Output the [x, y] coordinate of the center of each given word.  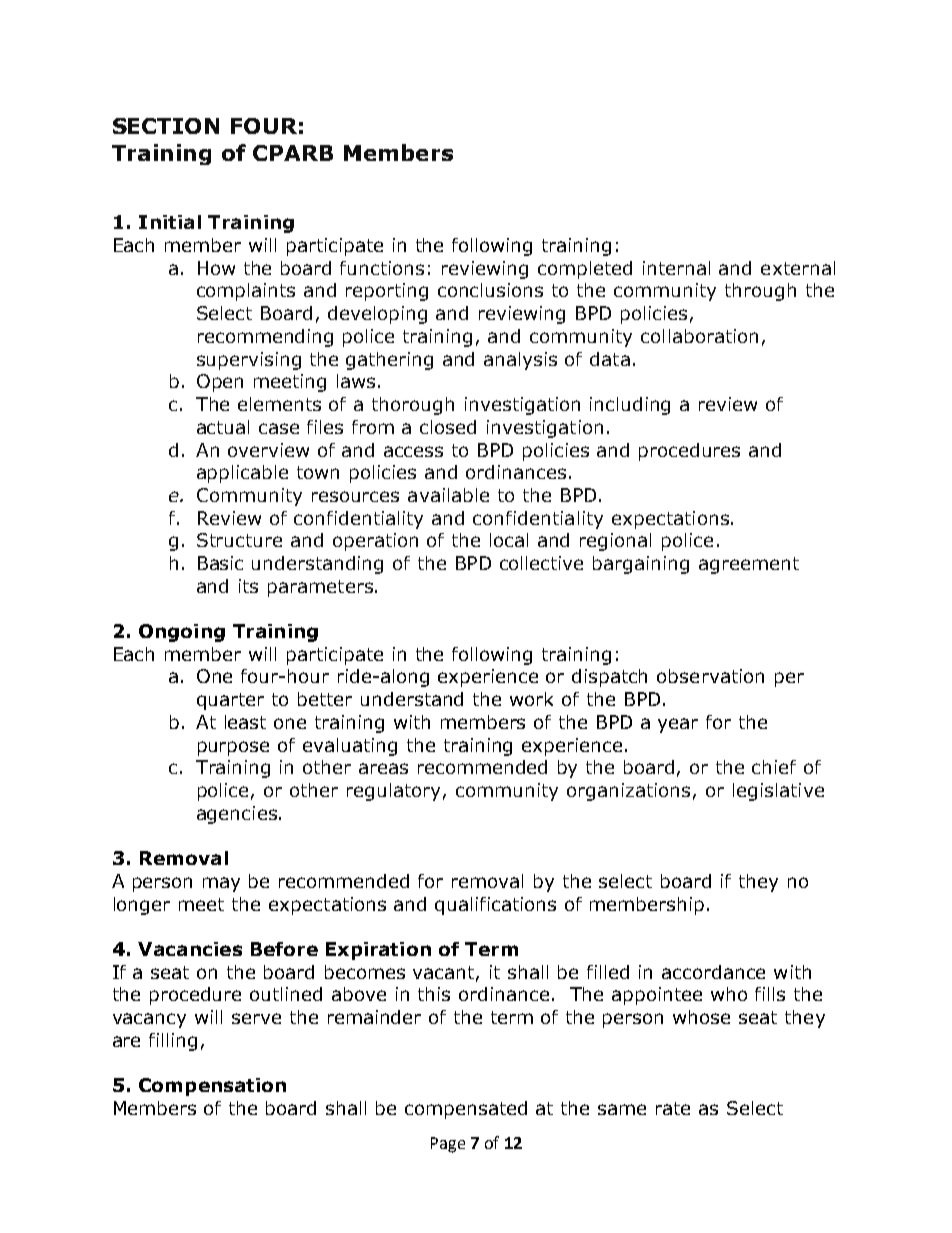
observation [710, 676]
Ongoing [182, 633]
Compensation [212, 1087]
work [531, 699]
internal [676, 268]
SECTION [166, 126]
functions [382, 268]
